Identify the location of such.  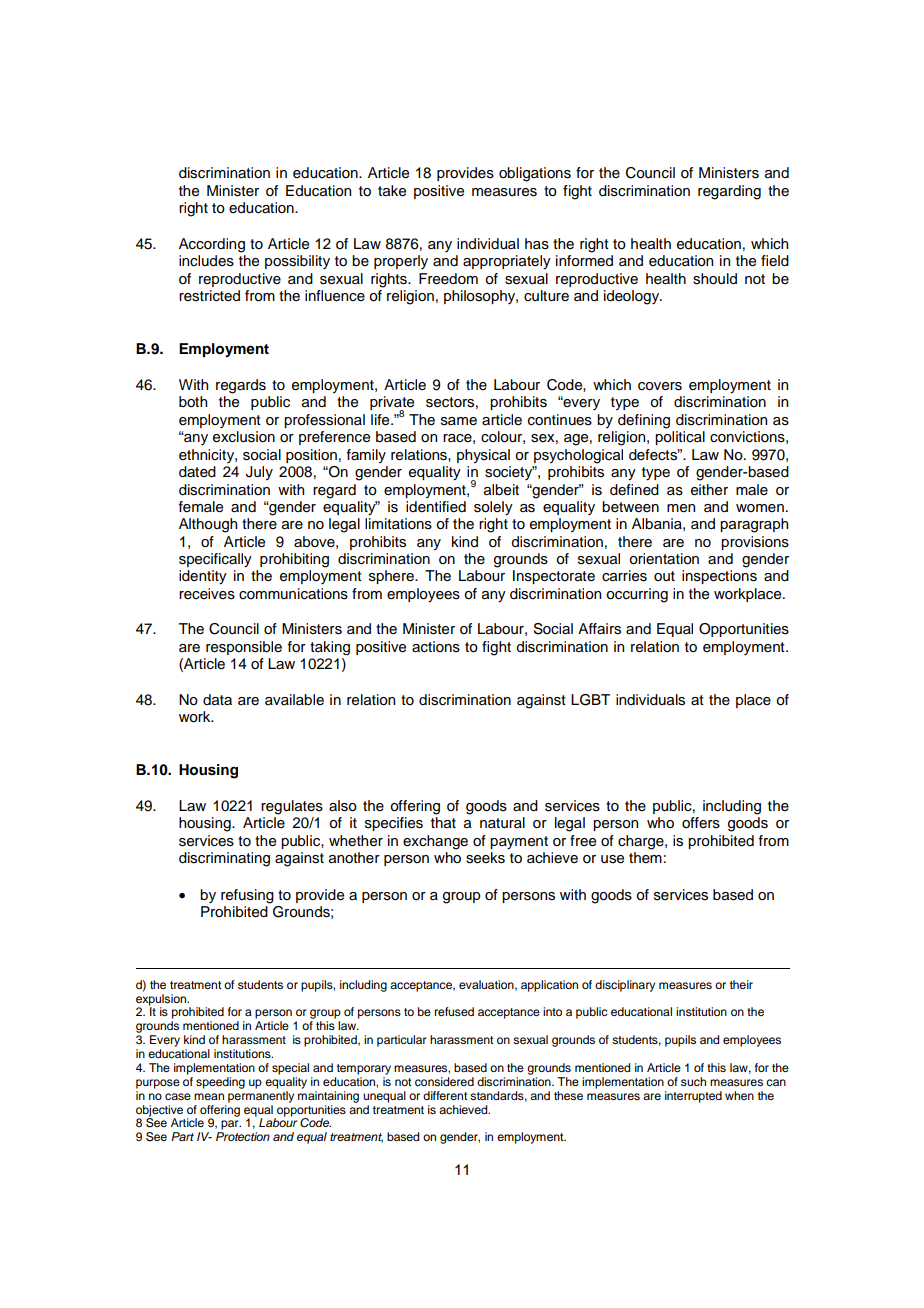
(693, 1081).
